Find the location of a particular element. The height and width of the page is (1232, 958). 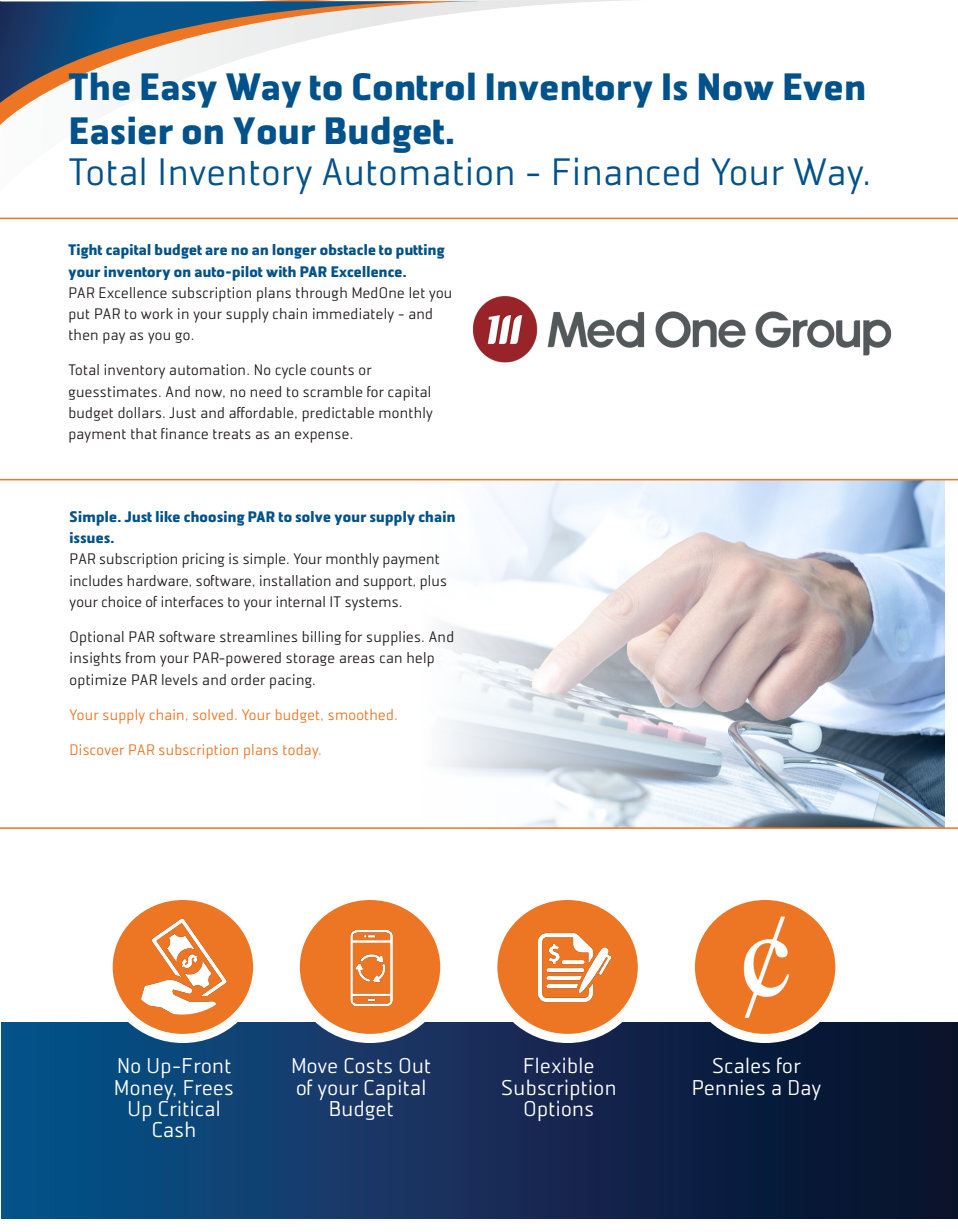

work is located at coordinates (157, 313).
